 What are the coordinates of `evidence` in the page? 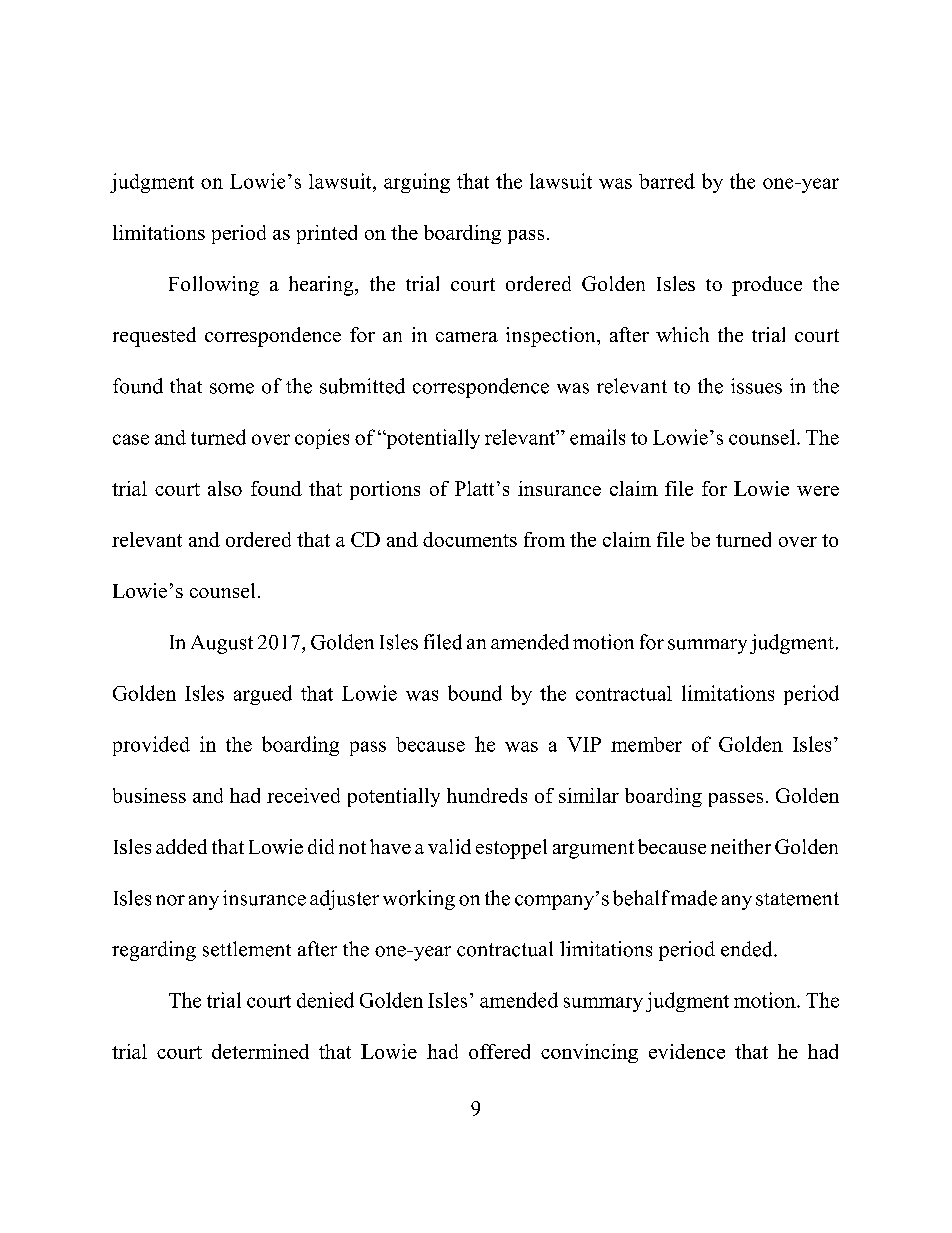 It's located at (687, 1051).
